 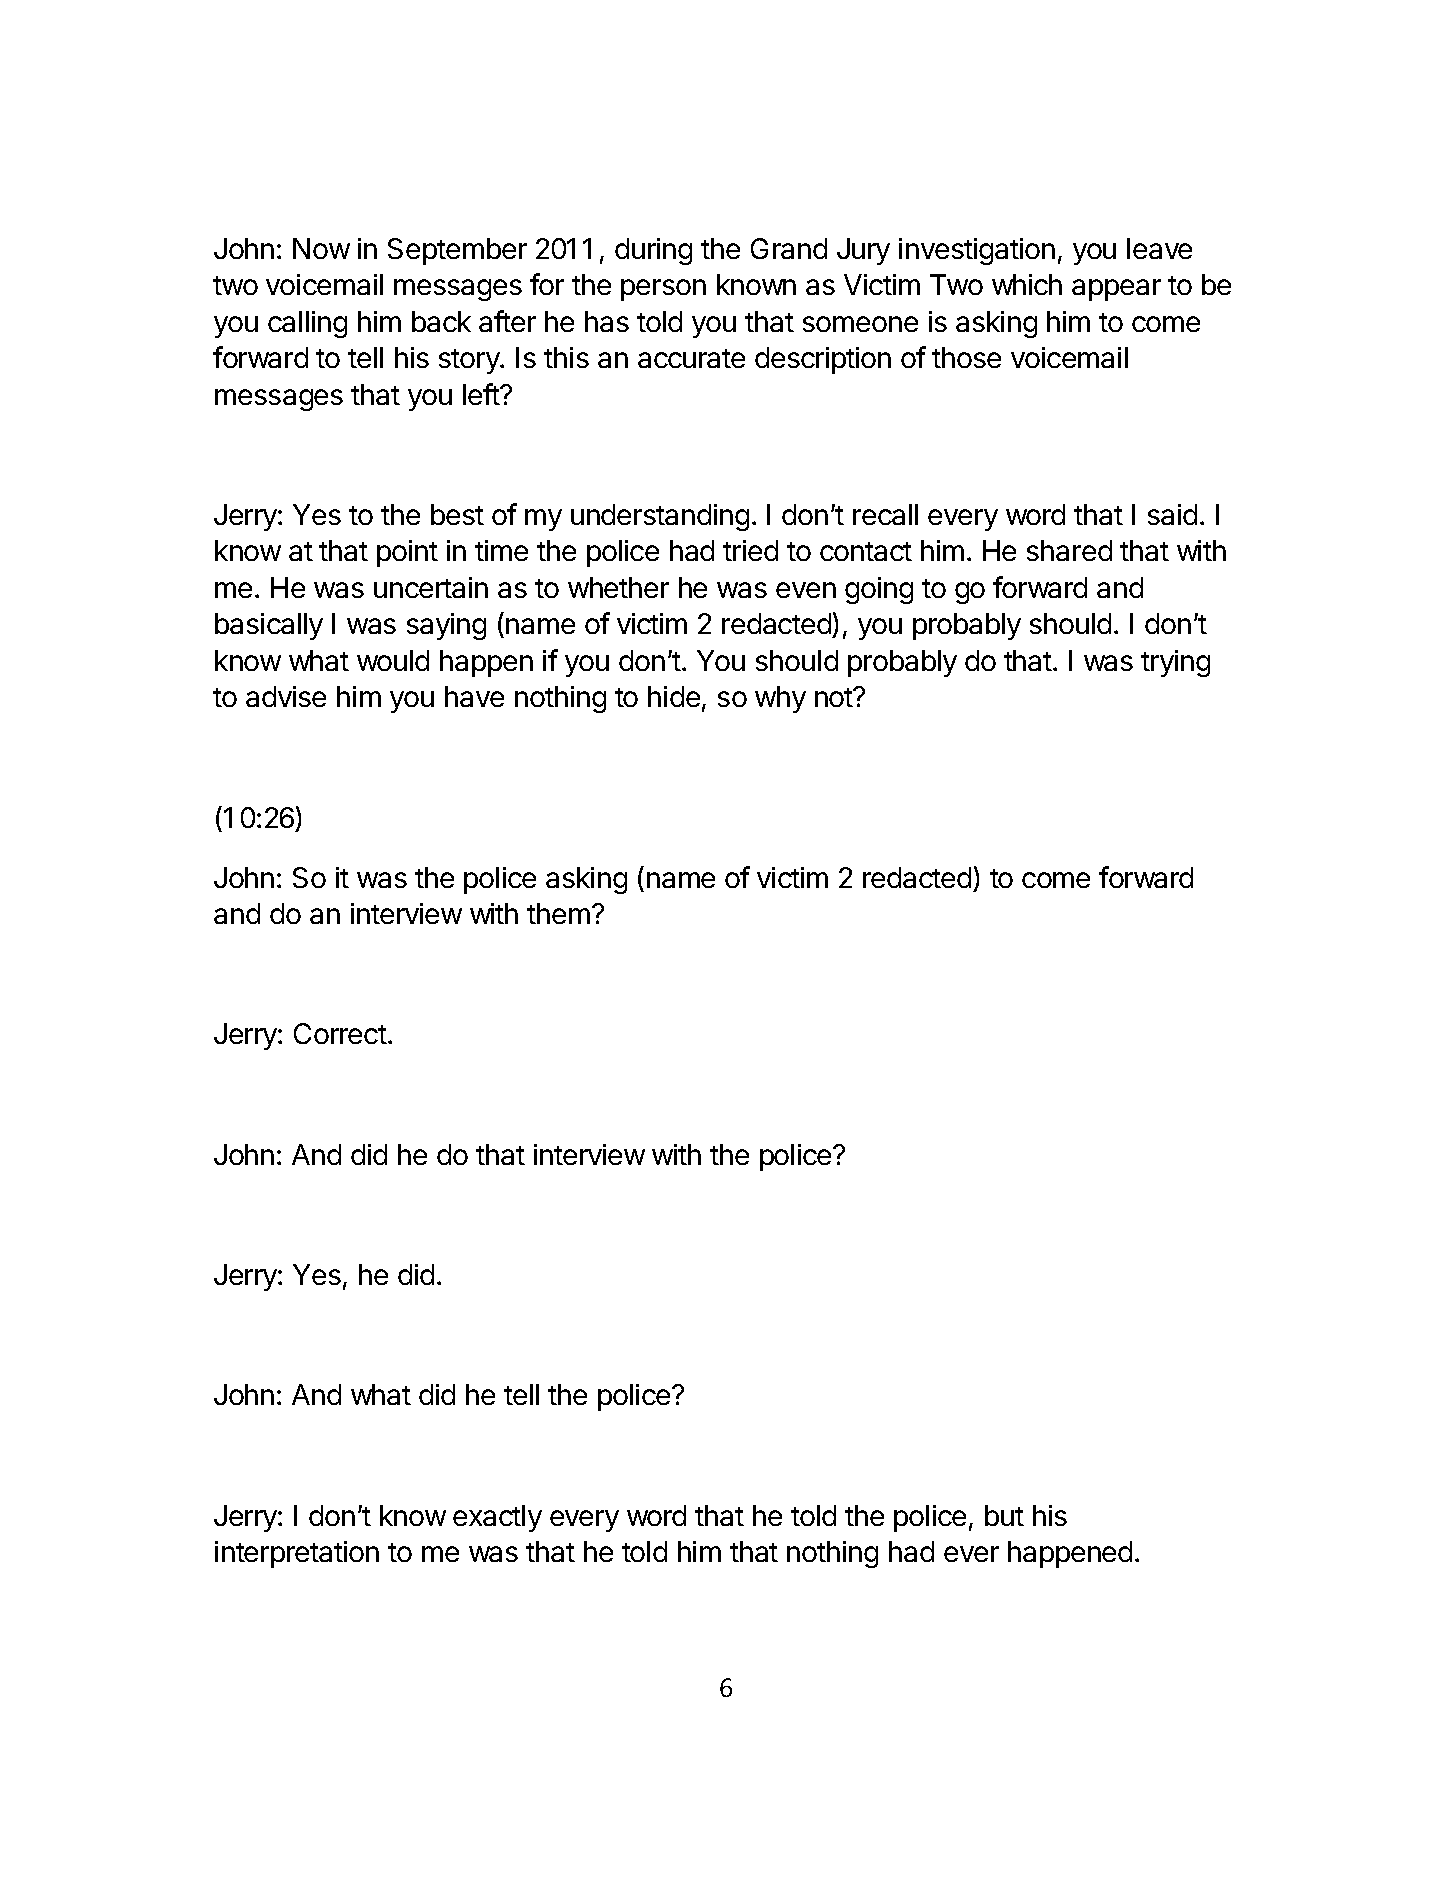 I want to click on tried, so click(x=750, y=550).
